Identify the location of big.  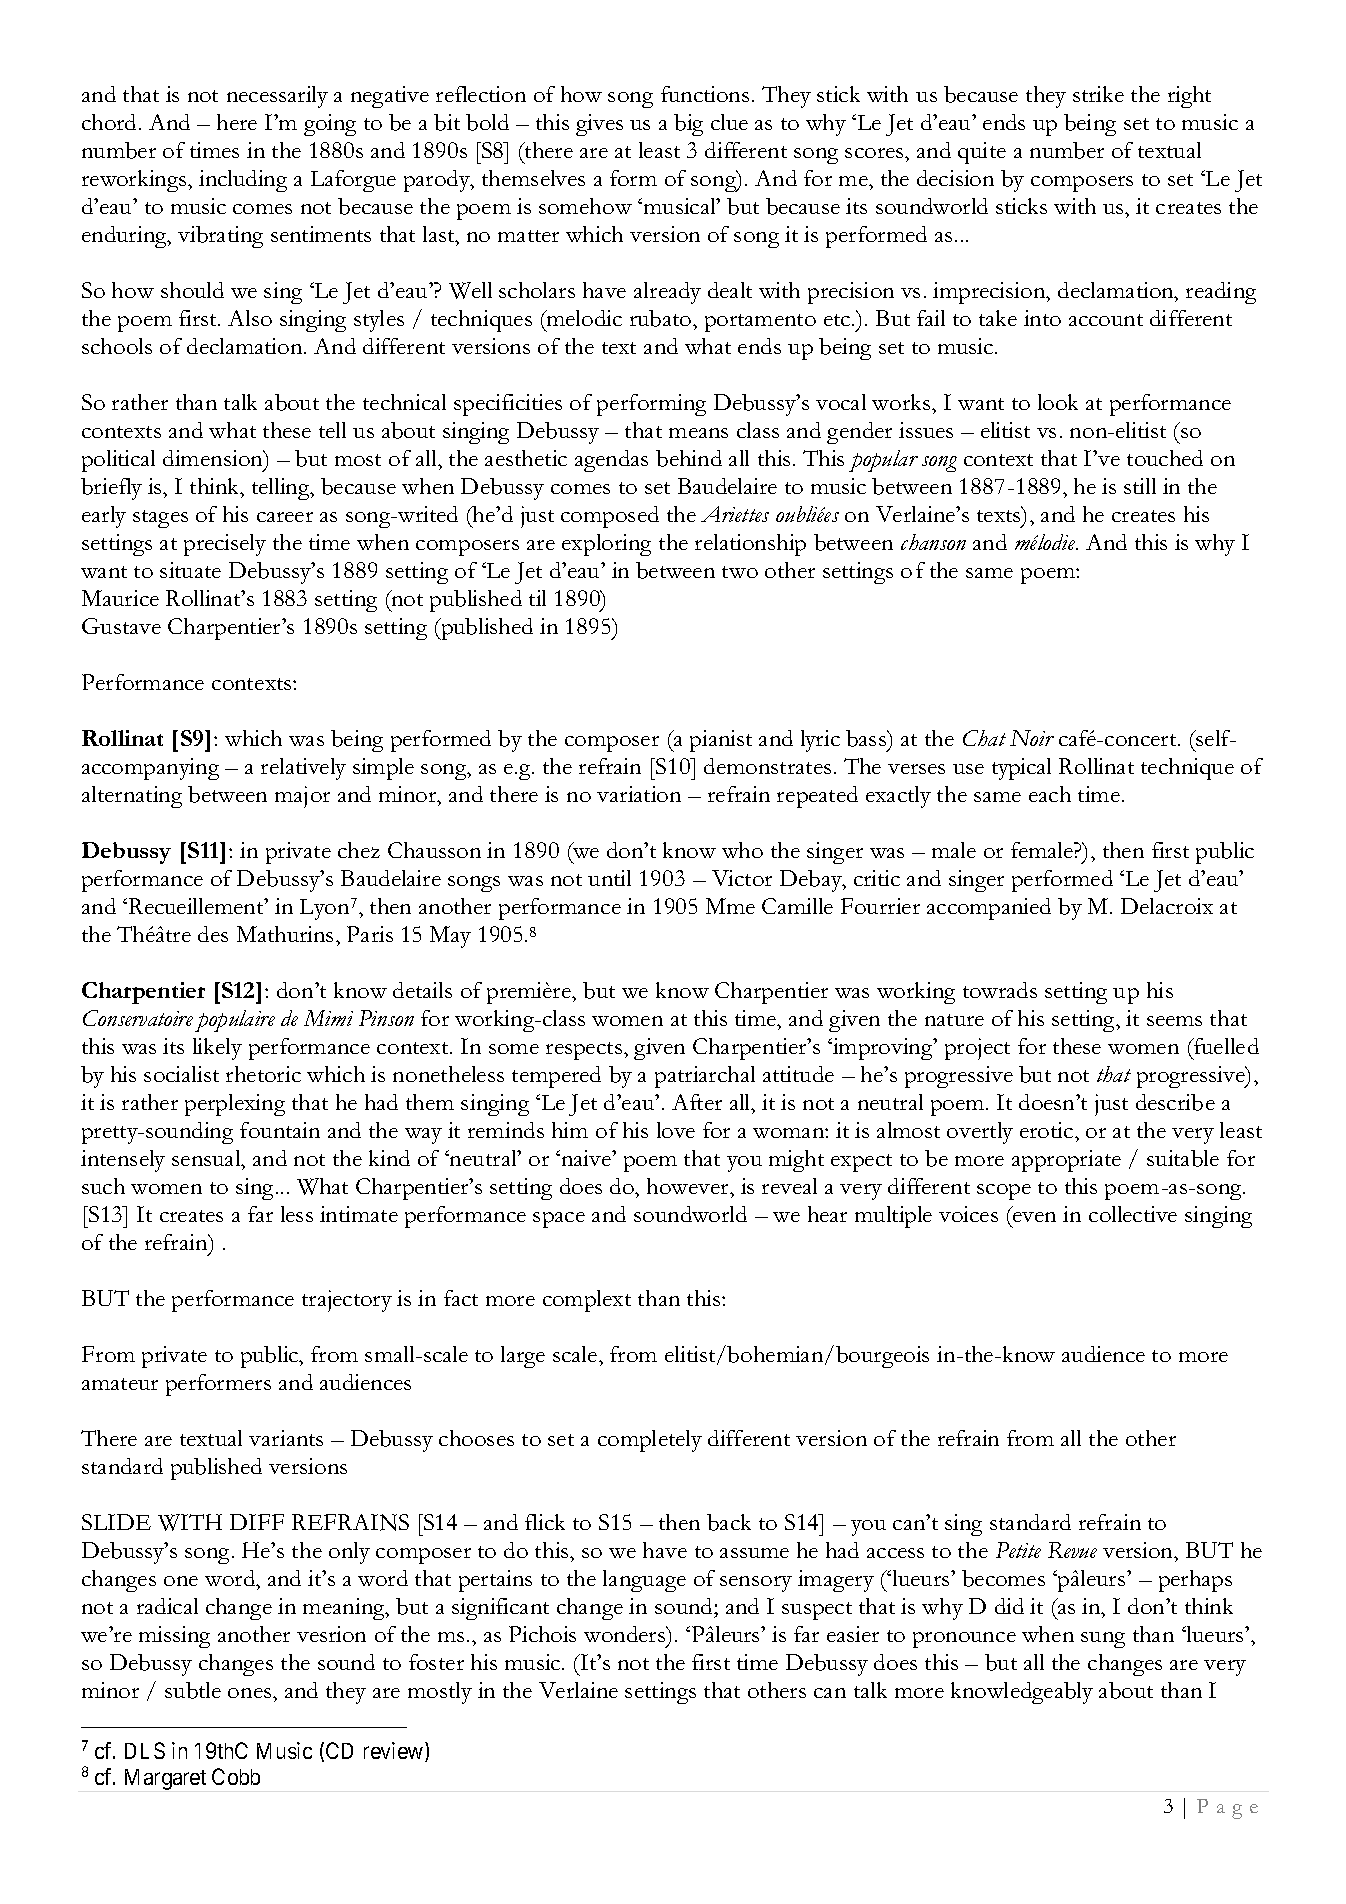
(688, 125).
